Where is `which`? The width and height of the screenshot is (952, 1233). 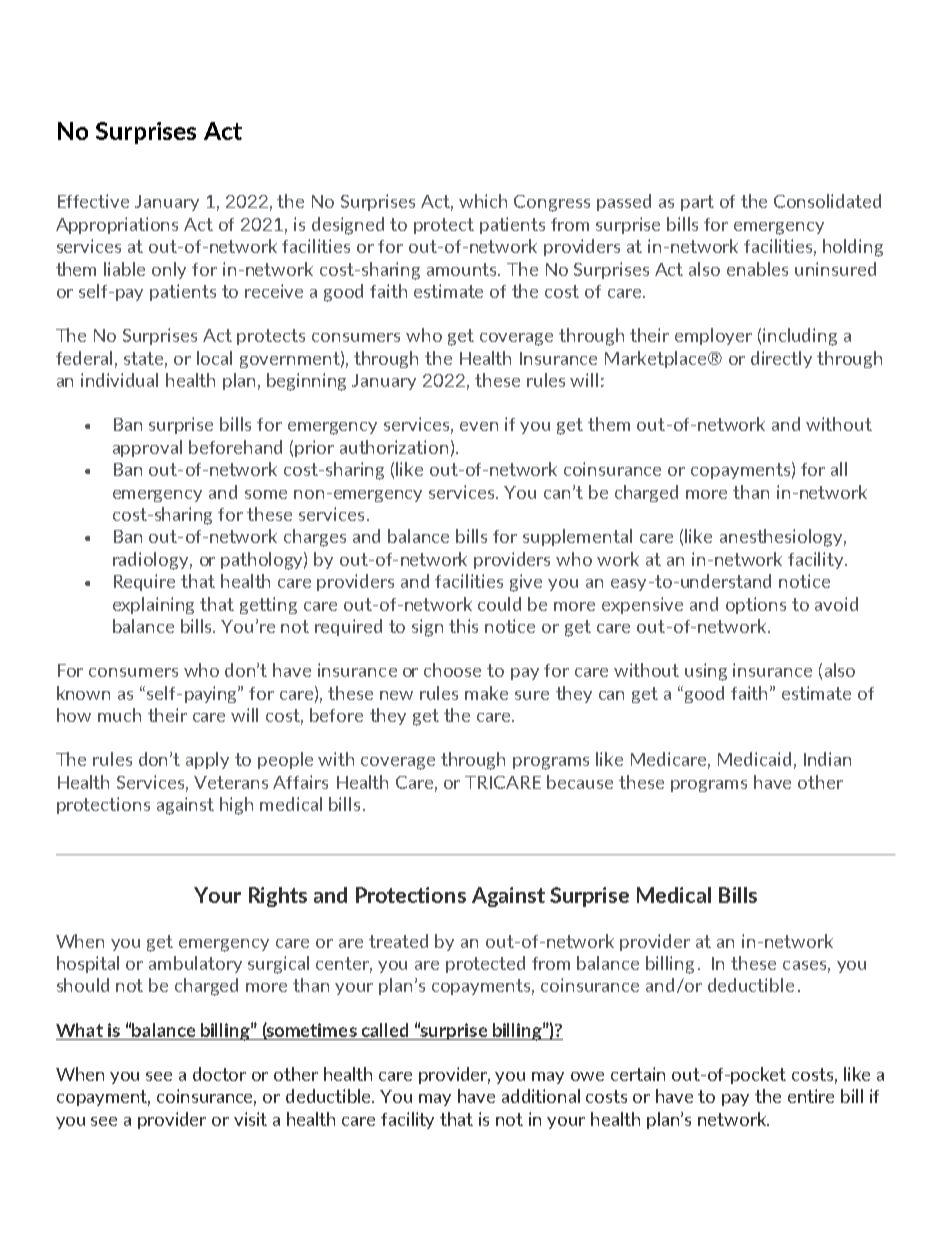 which is located at coordinates (483, 201).
